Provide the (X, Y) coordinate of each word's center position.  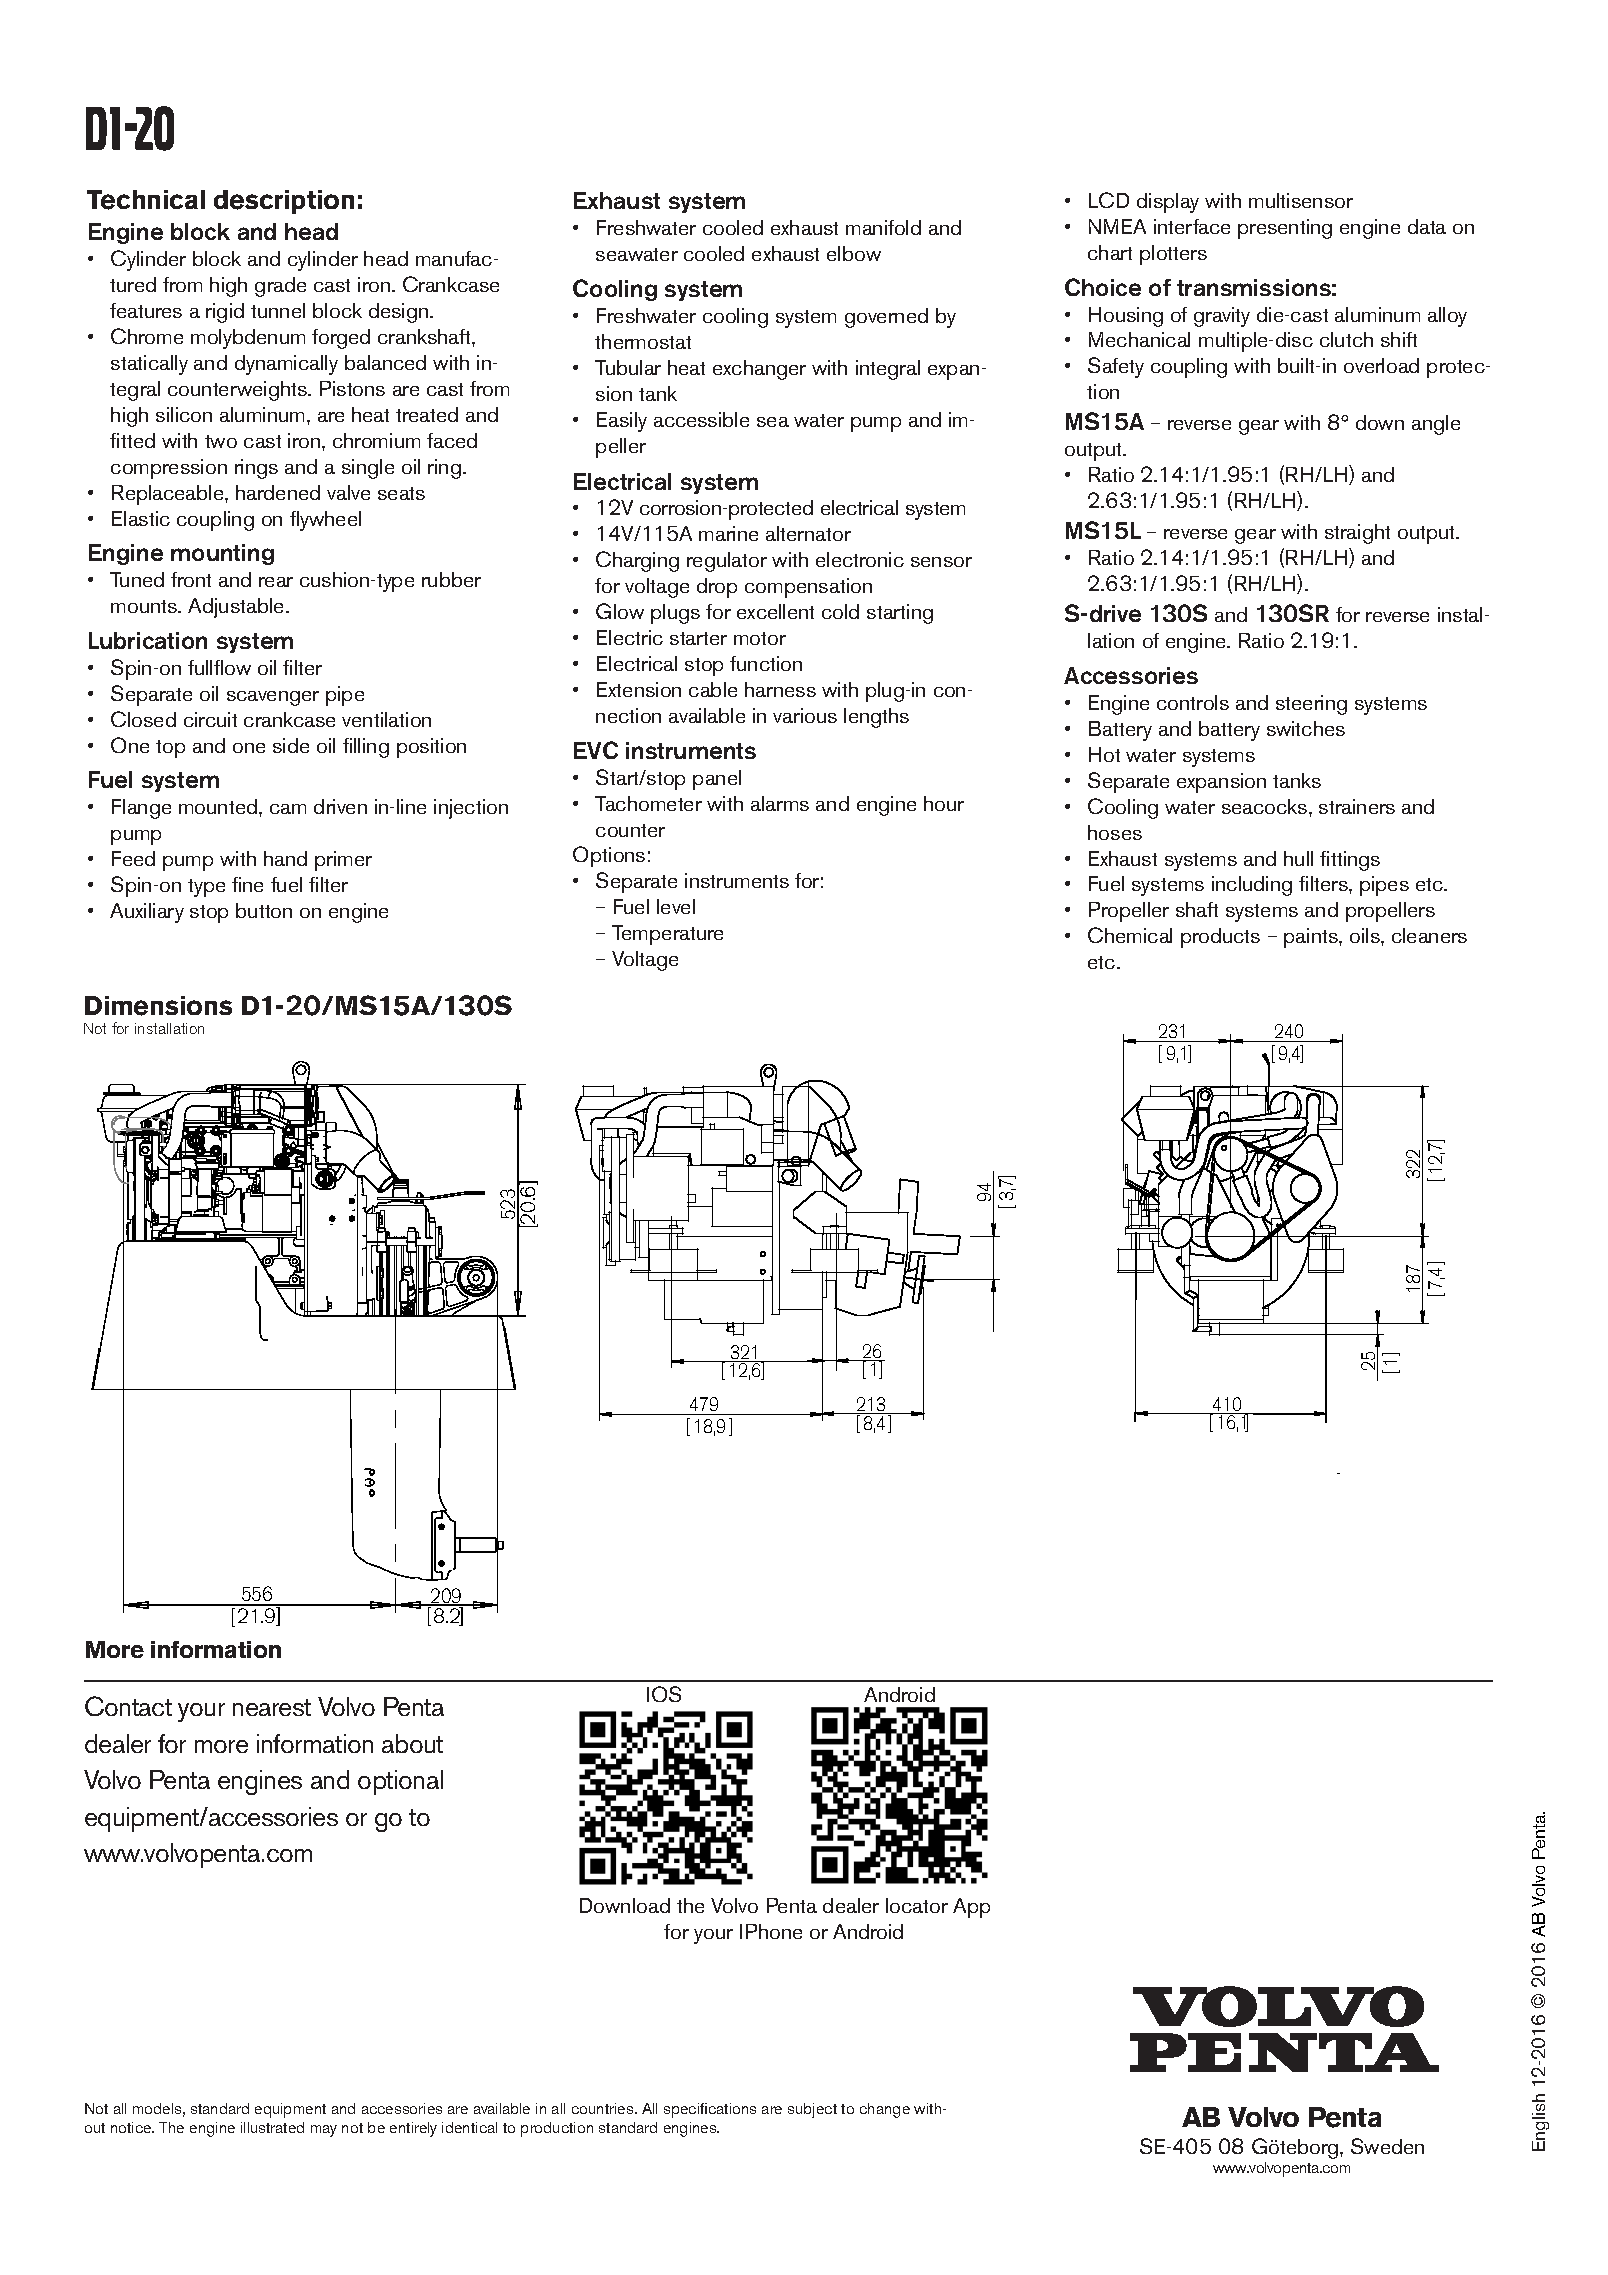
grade (280, 287)
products (1220, 938)
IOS (664, 1694)
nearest (272, 1707)
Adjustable (237, 608)
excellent (775, 611)
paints (1312, 938)
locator (917, 1905)
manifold (883, 227)
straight (1357, 534)
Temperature (667, 935)
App (971, 1908)
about (412, 1743)
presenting (1285, 229)
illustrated (272, 2127)
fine (247, 884)
